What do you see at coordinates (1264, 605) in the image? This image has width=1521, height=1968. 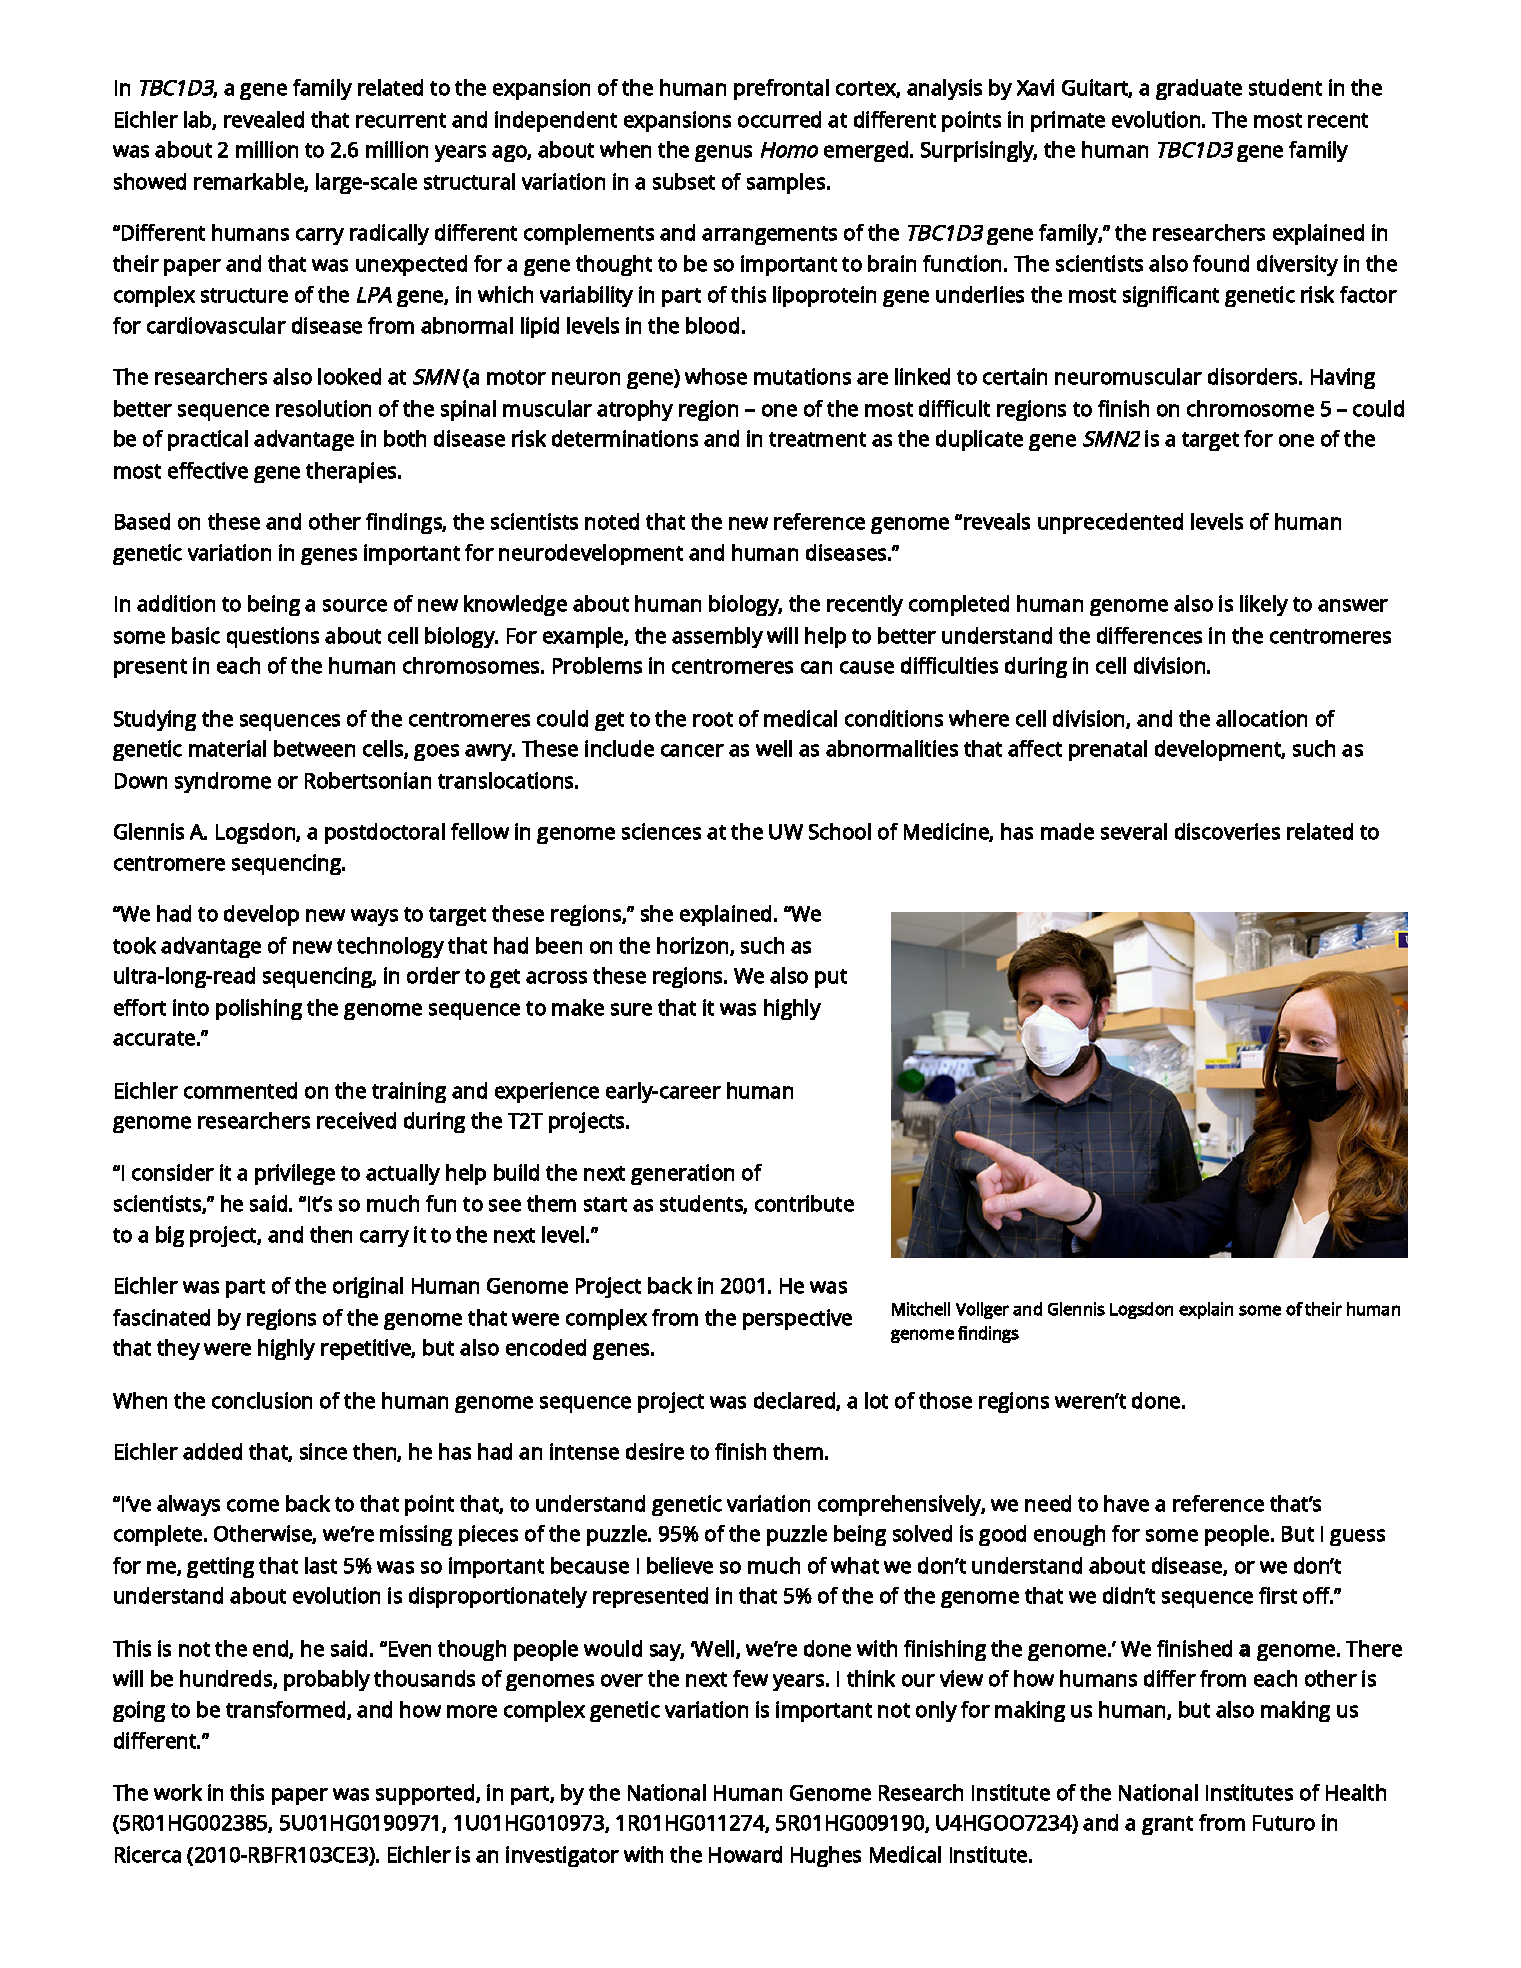 I see `likely` at bounding box center [1264, 605].
